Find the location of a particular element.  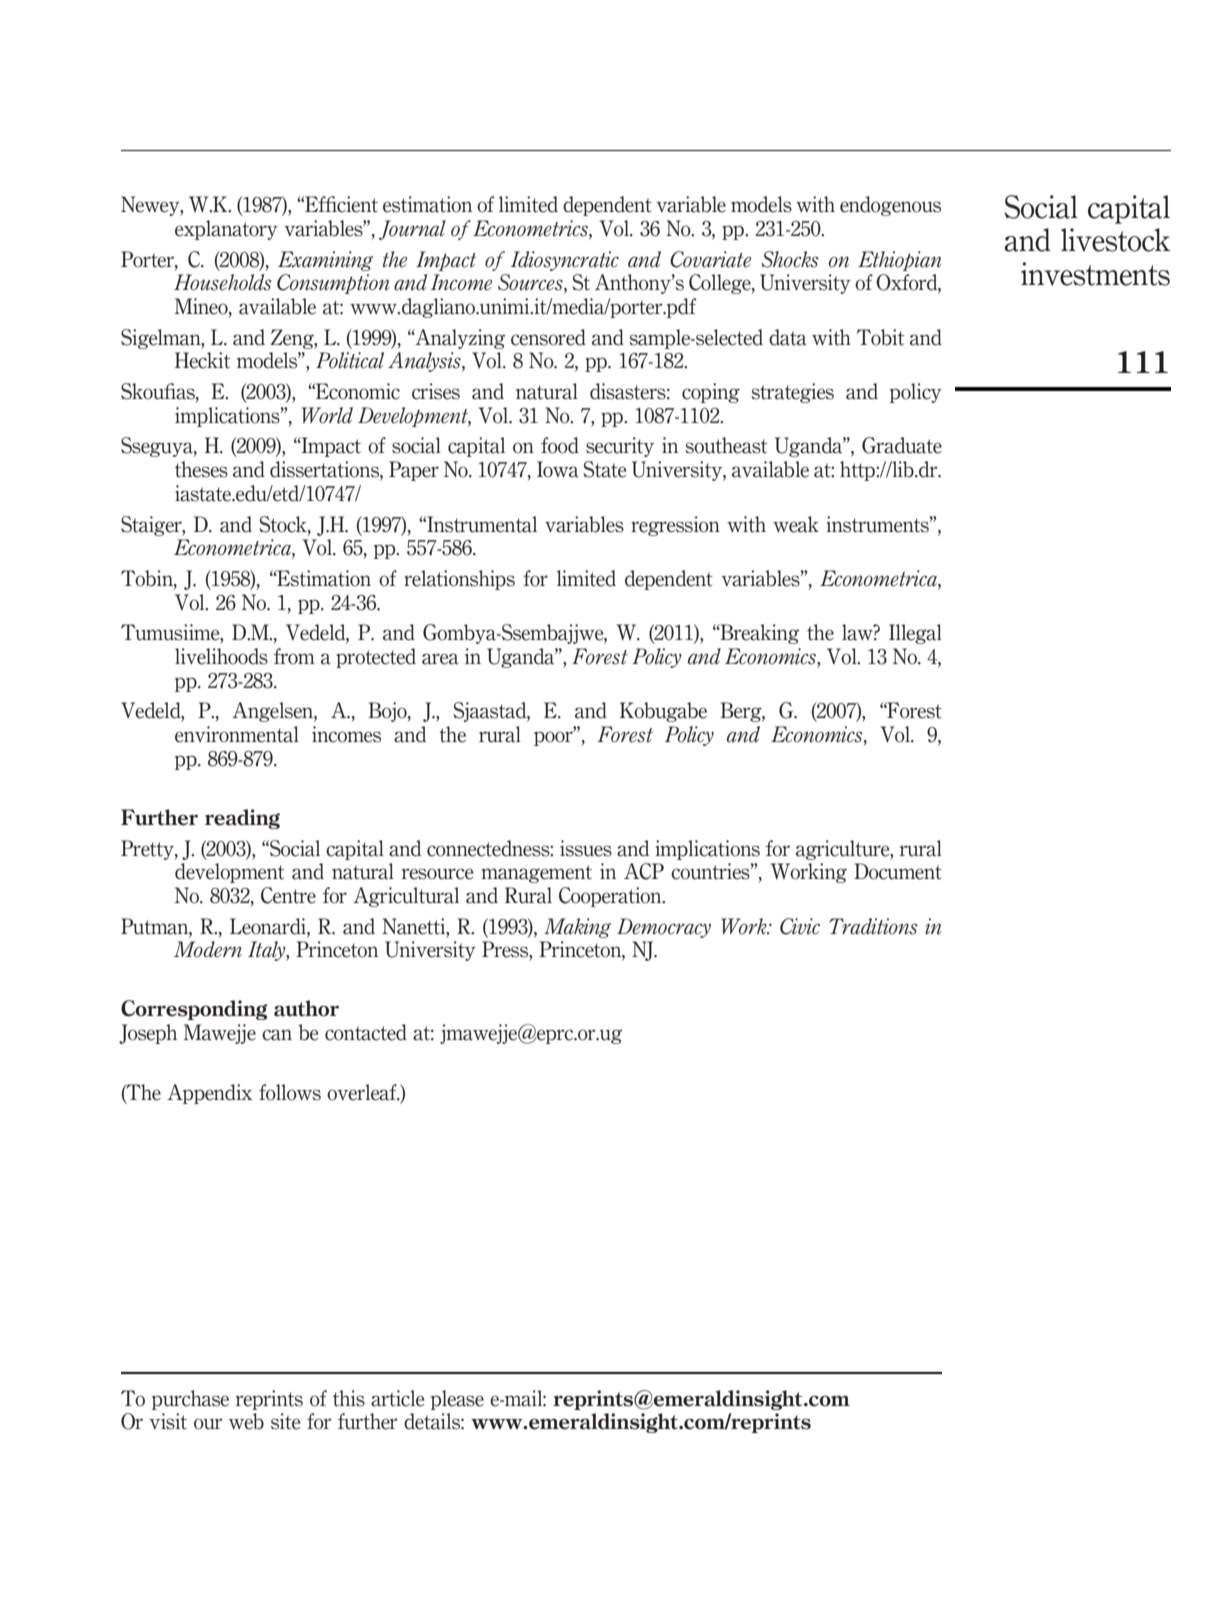

explanatory is located at coordinates (226, 230).
